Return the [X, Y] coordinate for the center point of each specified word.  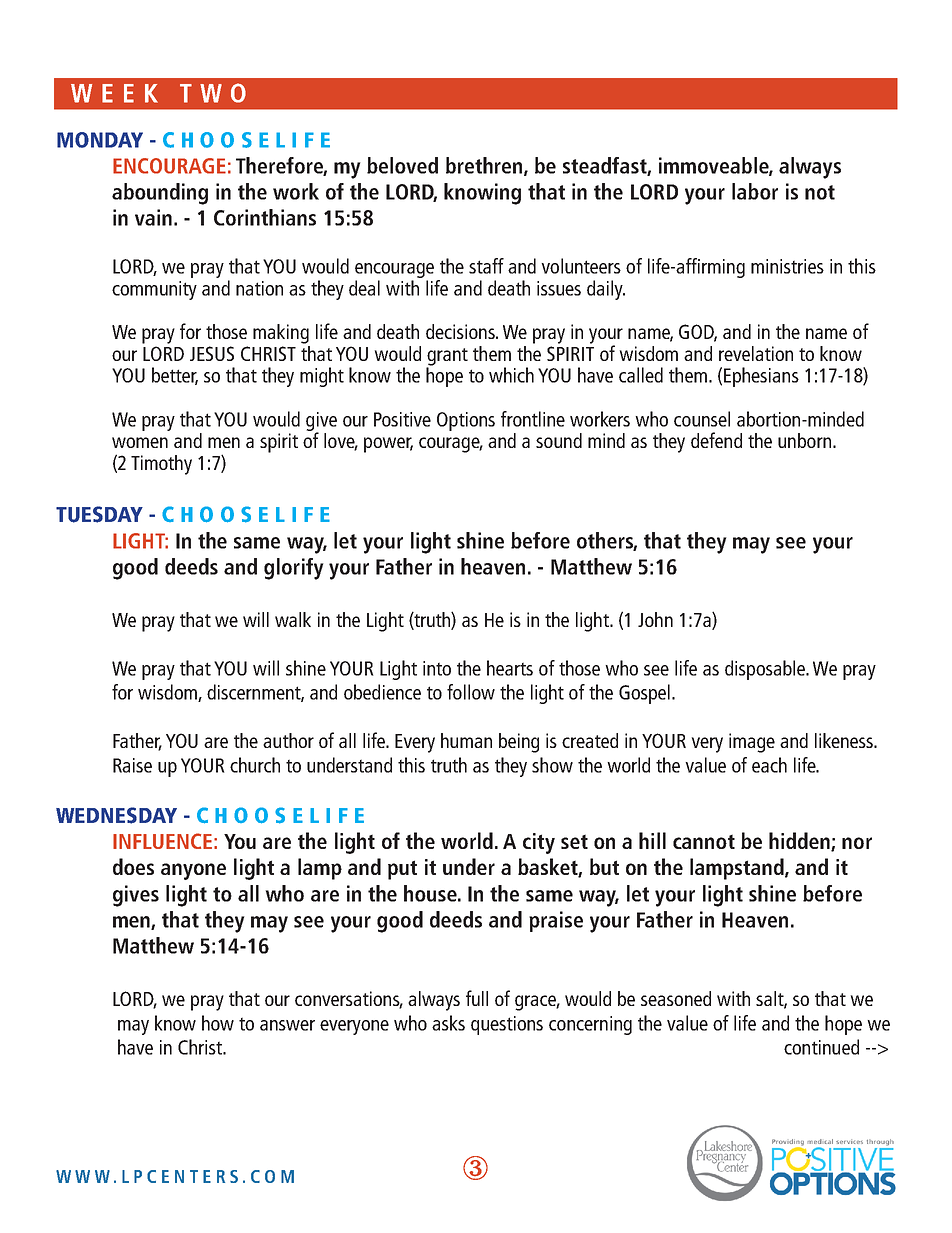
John [655, 619]
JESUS [212, 353]
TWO [213, 93]
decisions [461, 331]
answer [287, 1025]
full [477, 998]
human [466, 740]
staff [486, 266]
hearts [510, 668]
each [769, 765]
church [255, 765]
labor [755, 191]
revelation [756, 353]
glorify [294, 569]
